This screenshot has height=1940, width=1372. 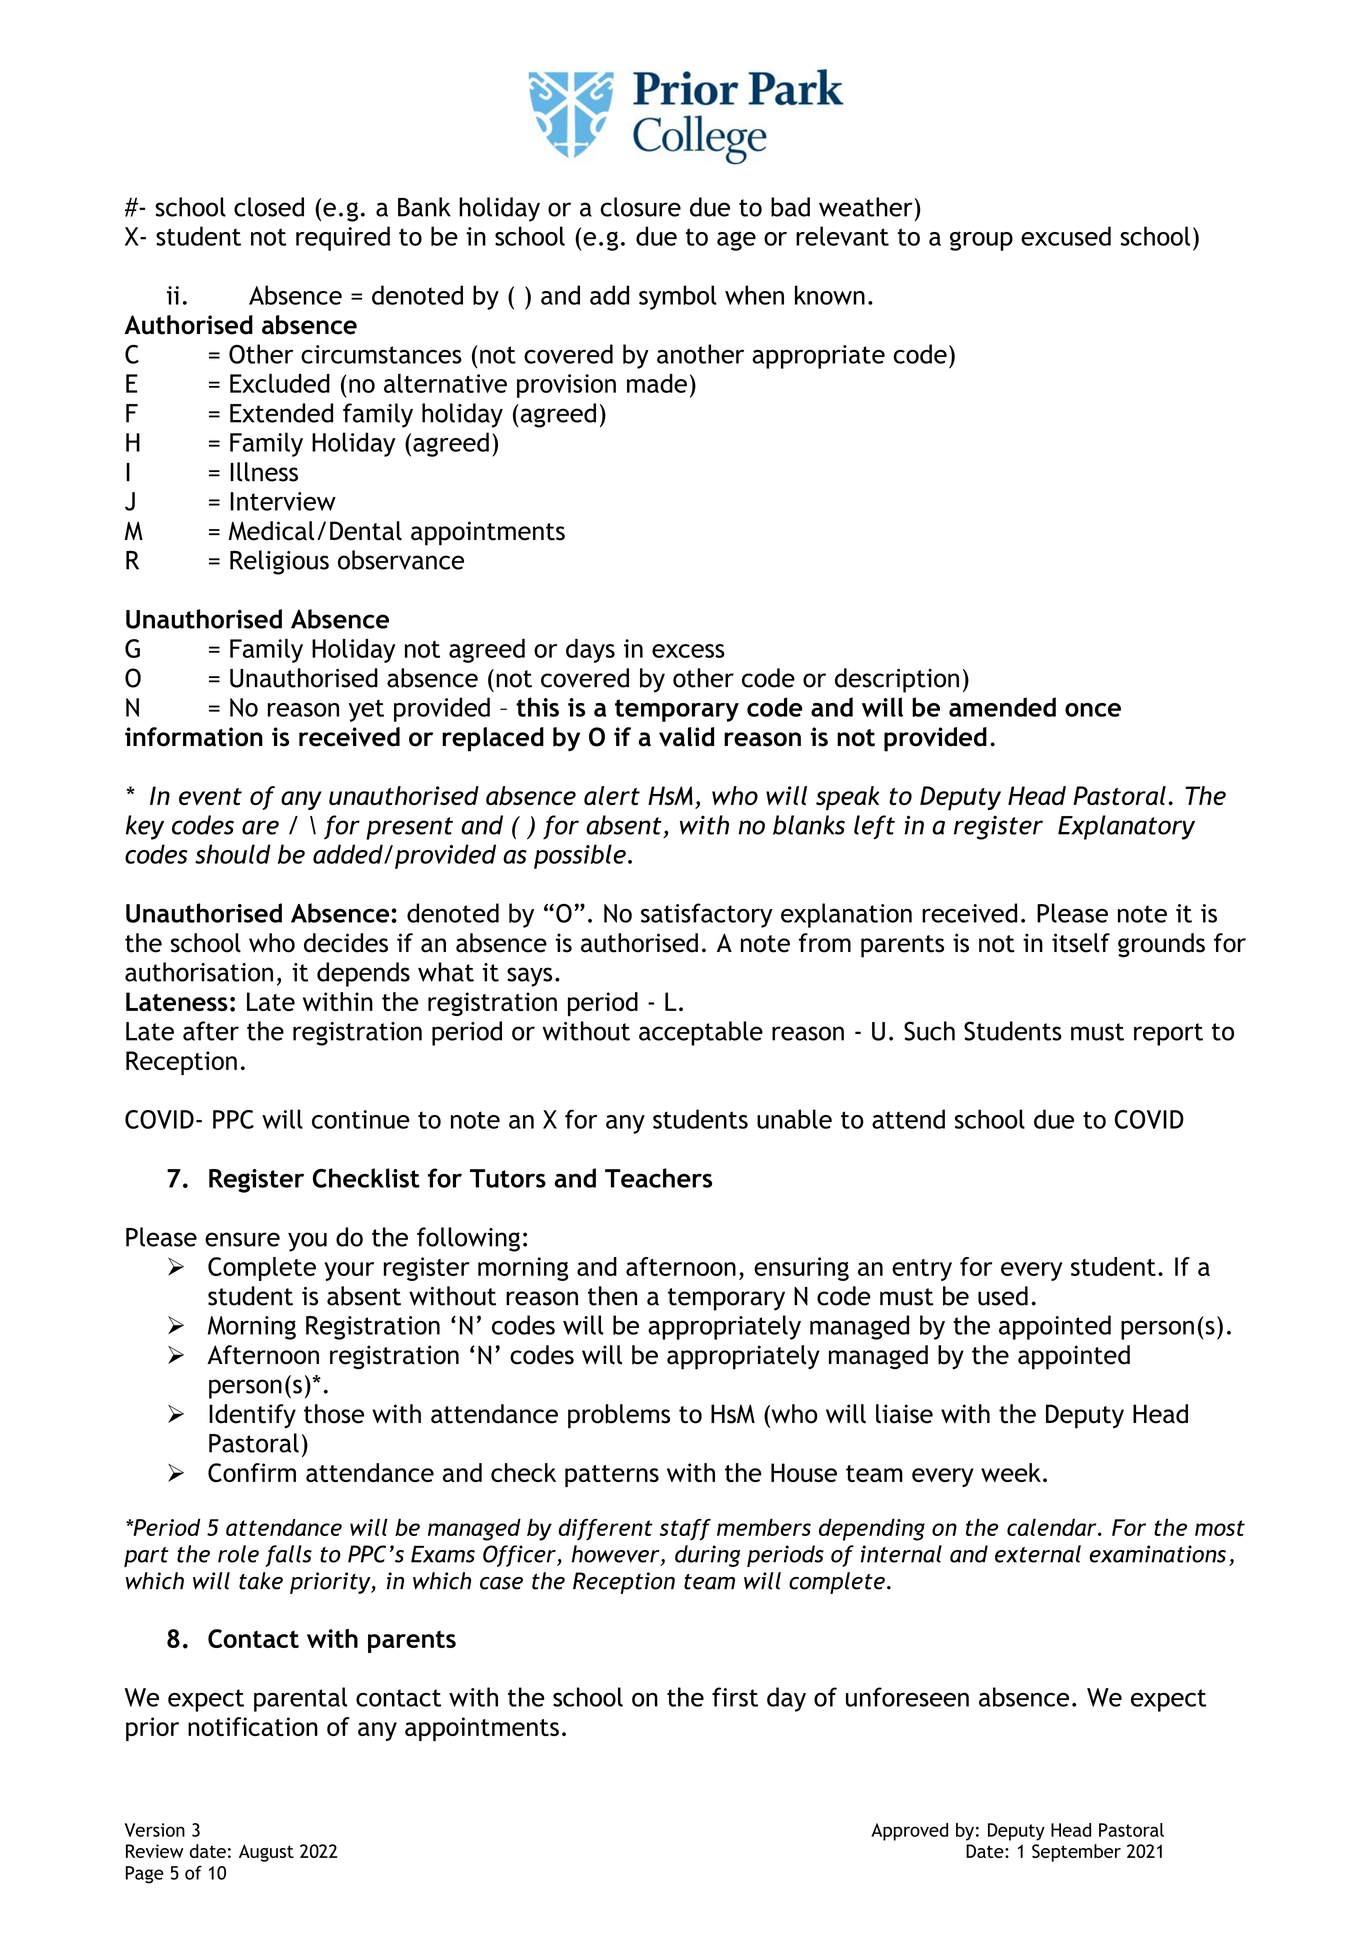 What do you see at coordinates (678, 297) in the screenshot?
I see `symbol` at bounding box center [678, 297].
